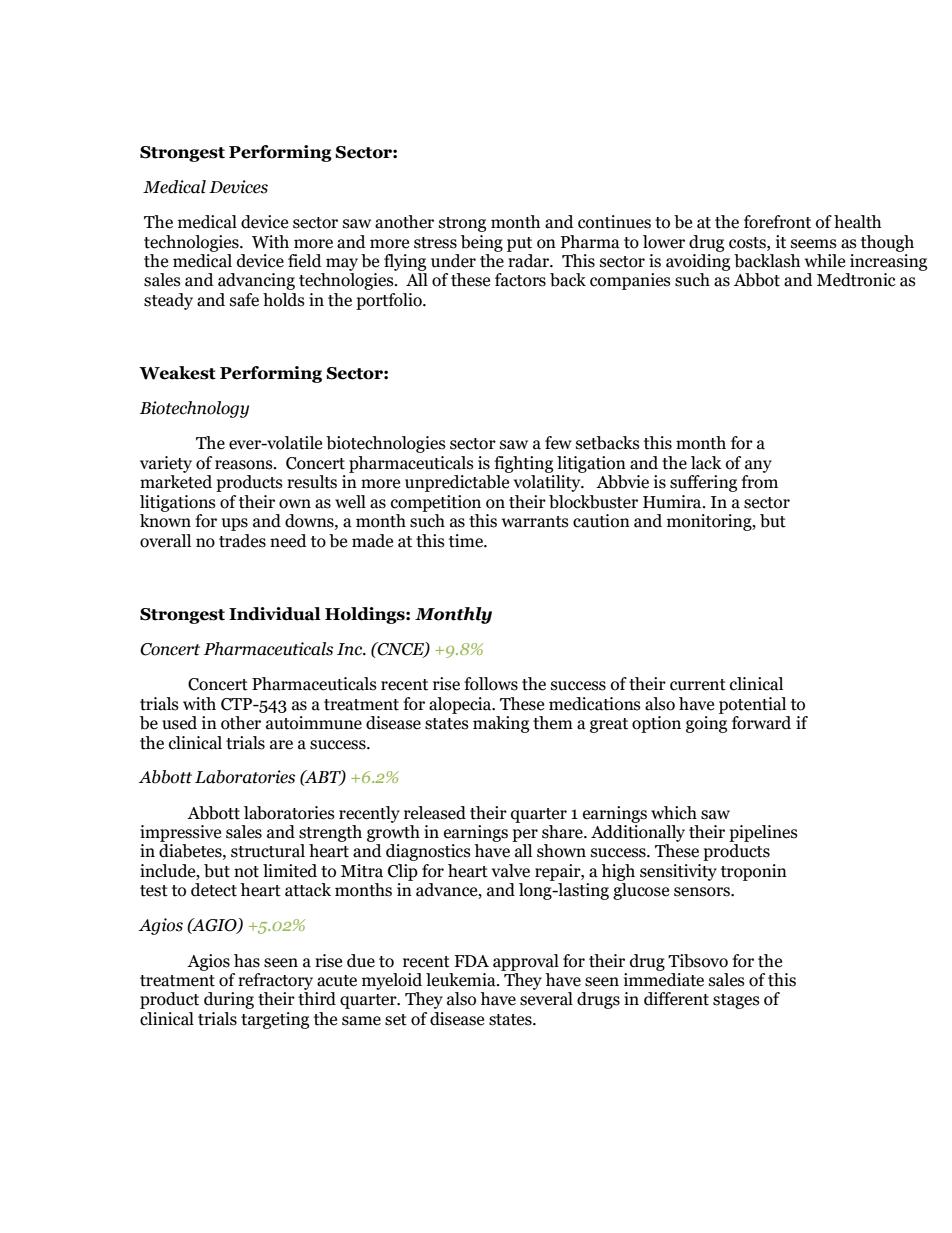 The height and width of the image is (1233, 952). What do you see at coordinates (180, 833) in the image?
I see `impressive` at bounding box center [180, 833].
